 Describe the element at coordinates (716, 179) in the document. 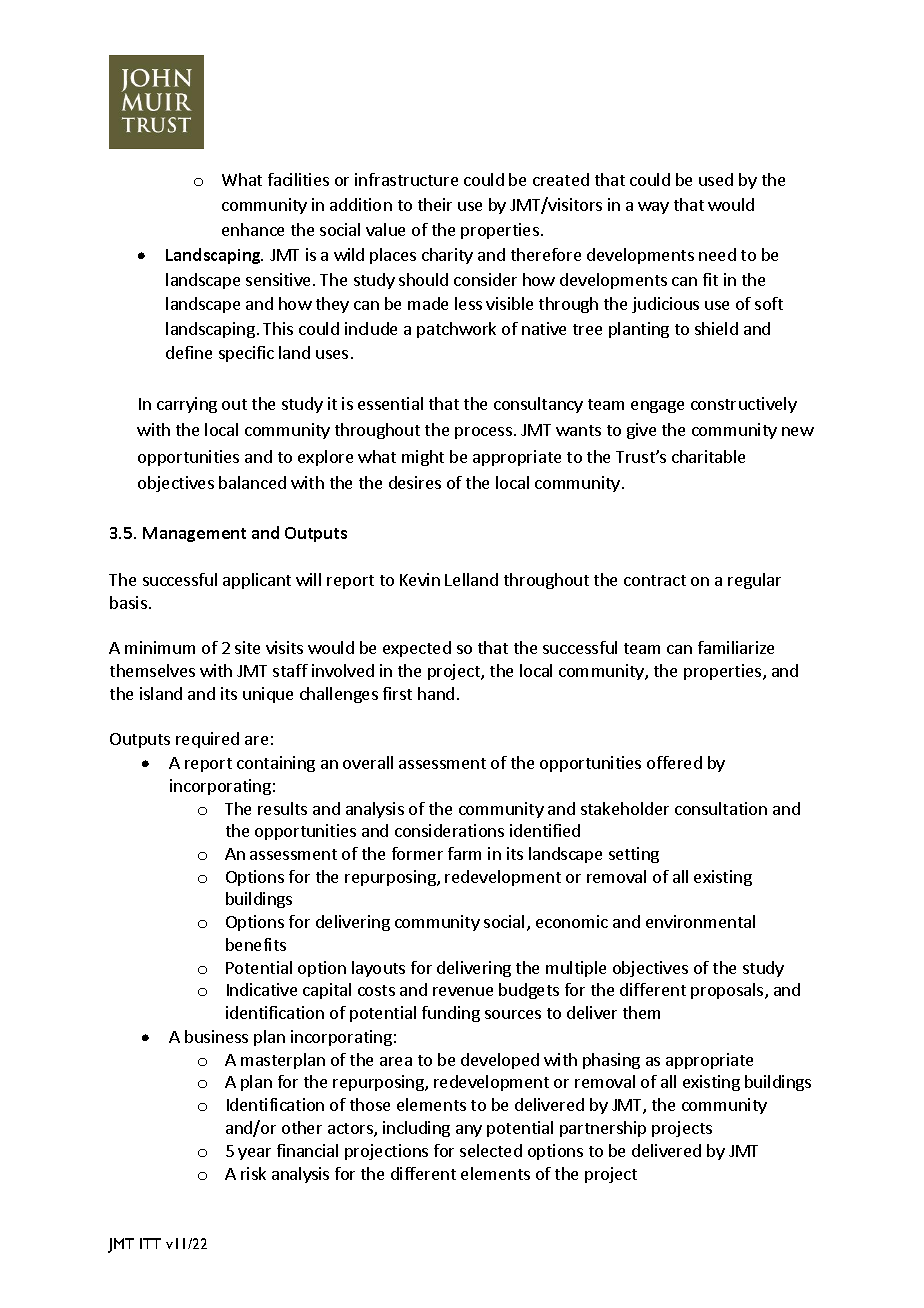

I see `used` at that location.
